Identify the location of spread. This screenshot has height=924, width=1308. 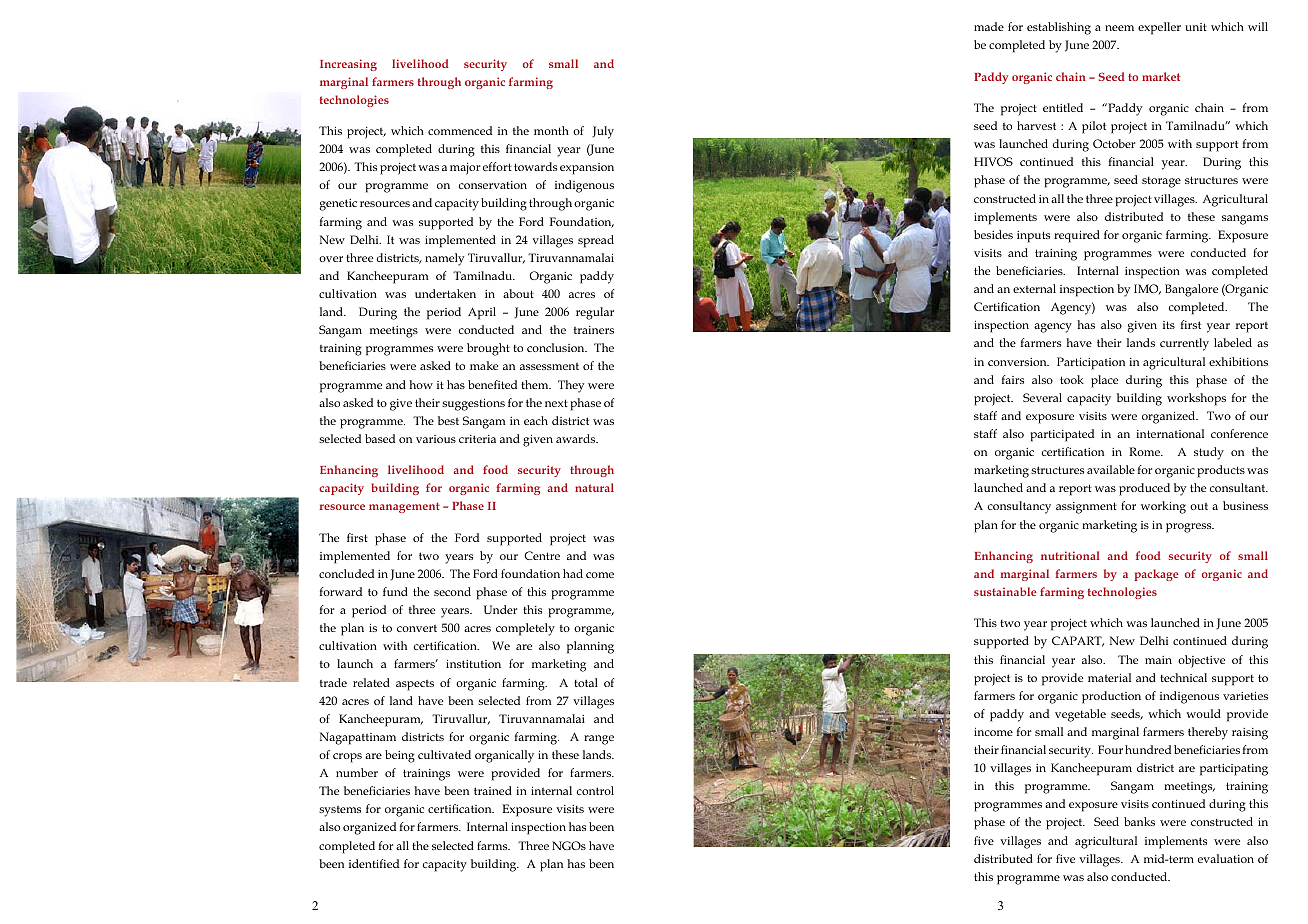
(596, 241).
